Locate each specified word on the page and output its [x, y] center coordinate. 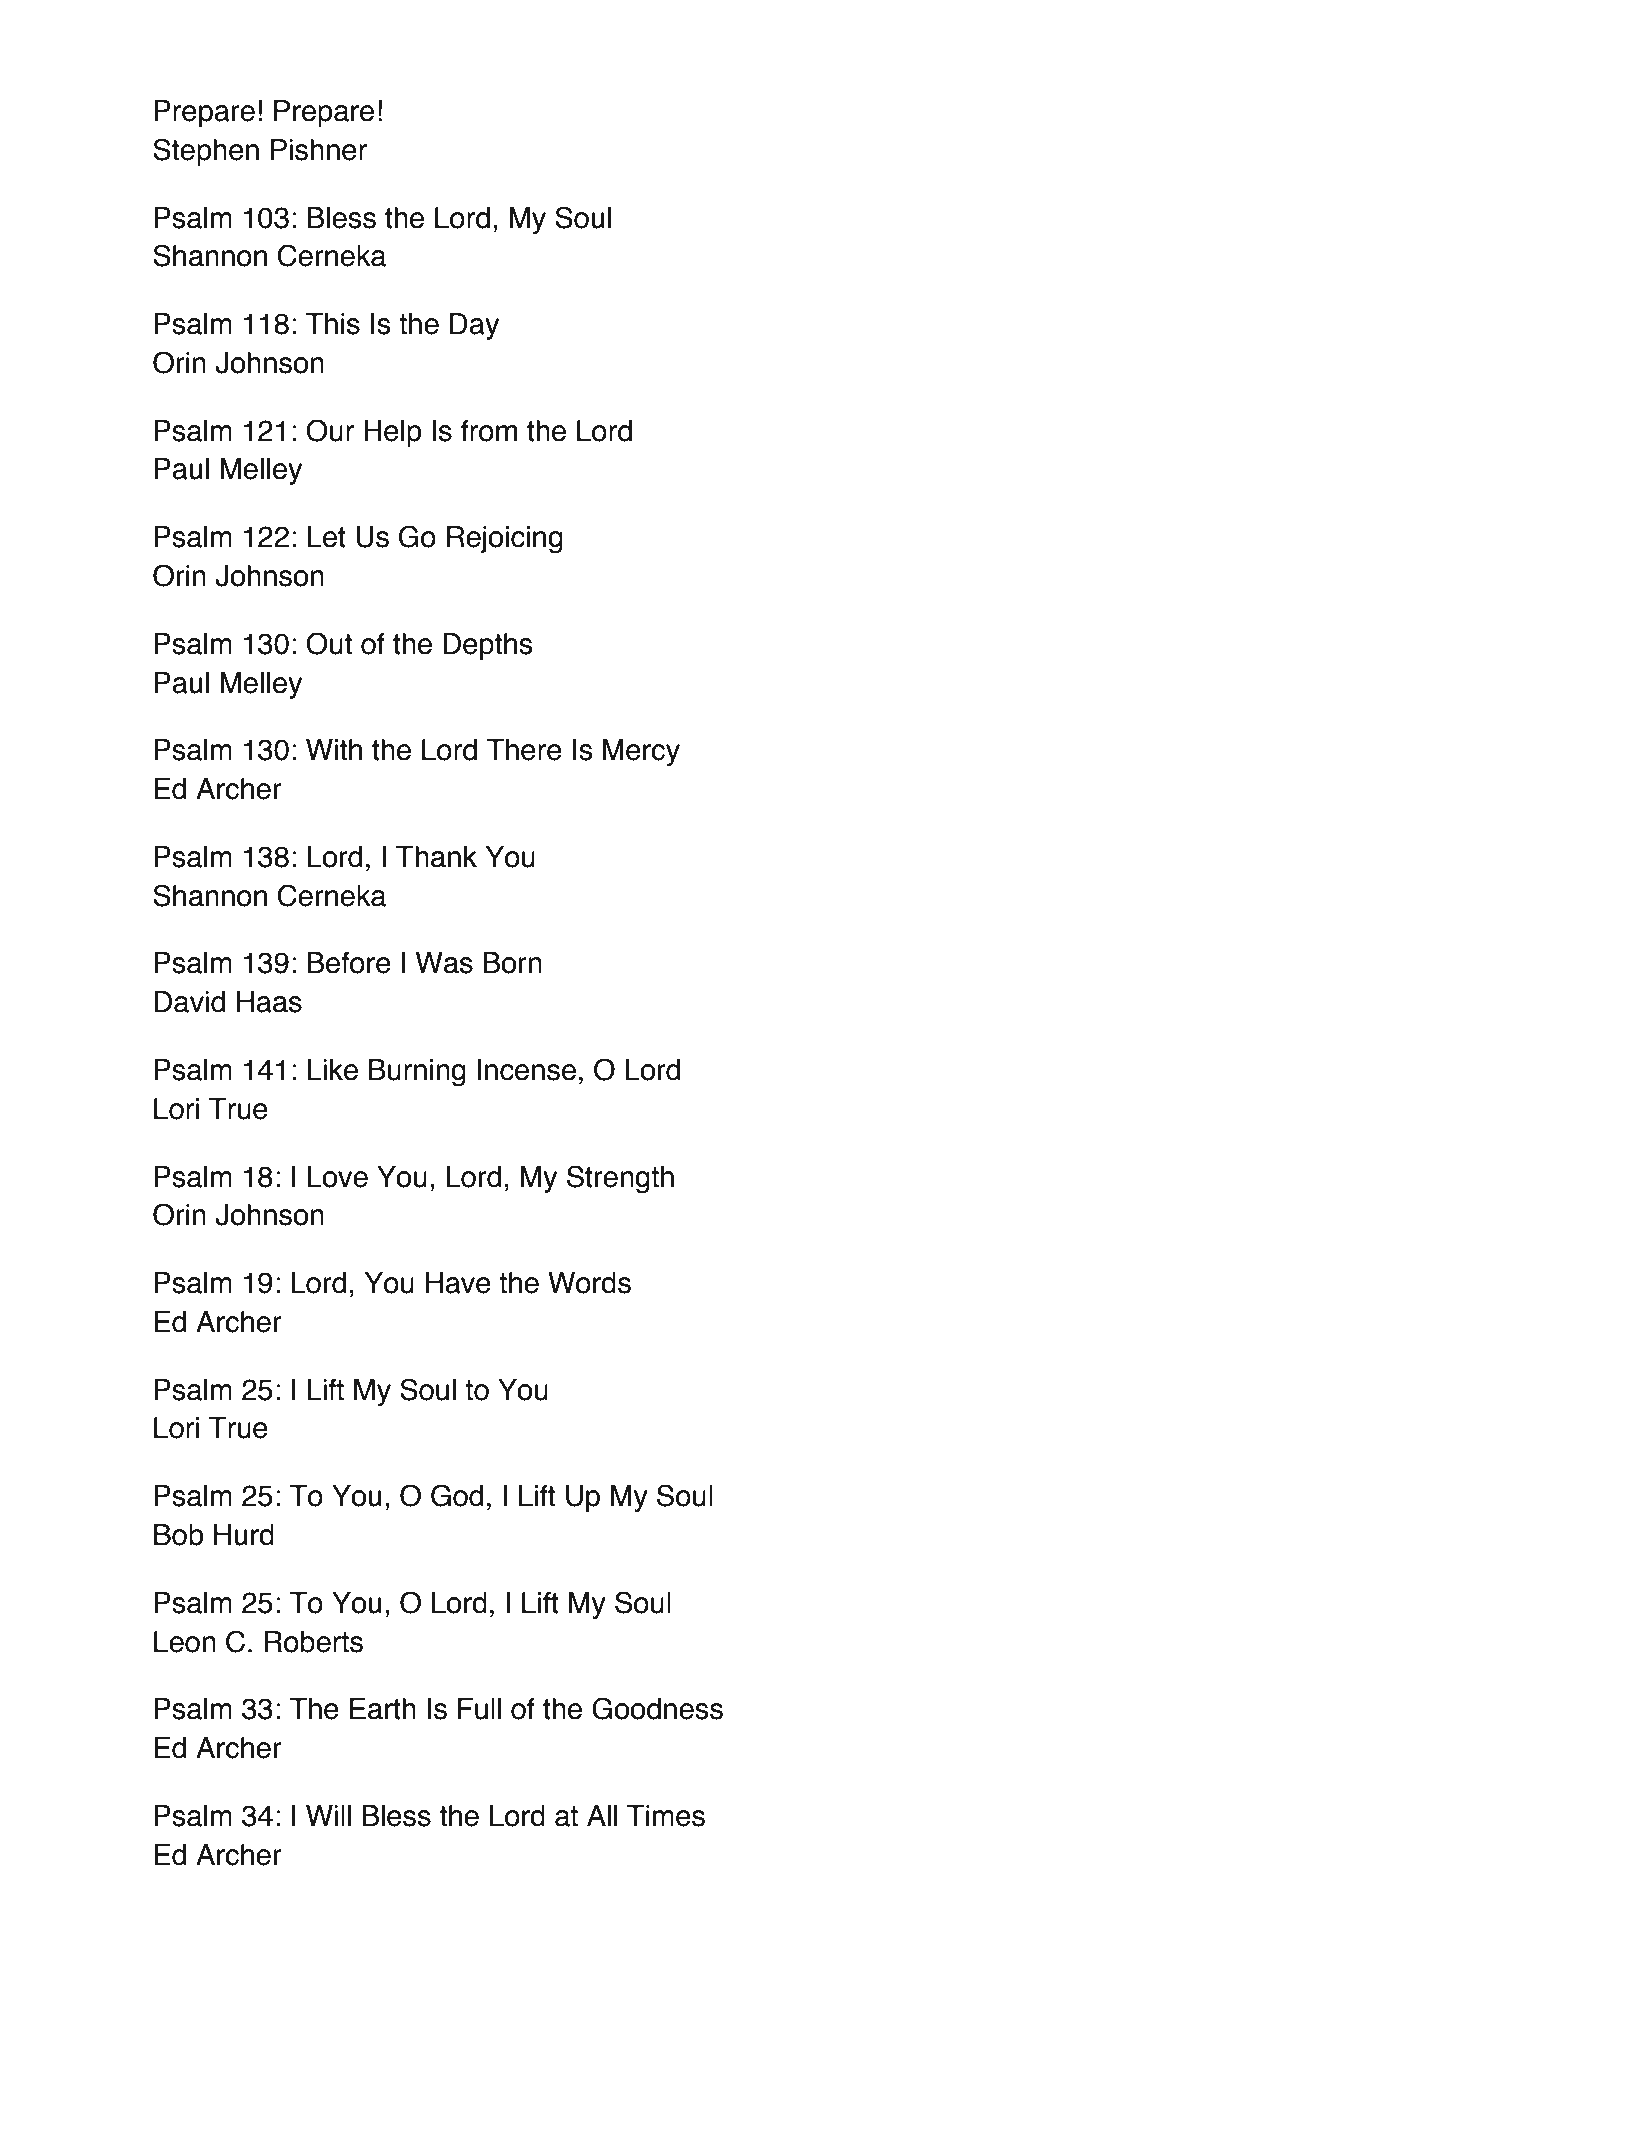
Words [589, 1283]
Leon [185, 1642]
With [334, 750]
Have [458, 1283]
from [489, 431]
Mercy [641, 752]
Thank [436, 857]
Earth [383, 1709]
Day [474, 326]
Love [337, 1177]
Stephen [206, 152]
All [602, 1815]
